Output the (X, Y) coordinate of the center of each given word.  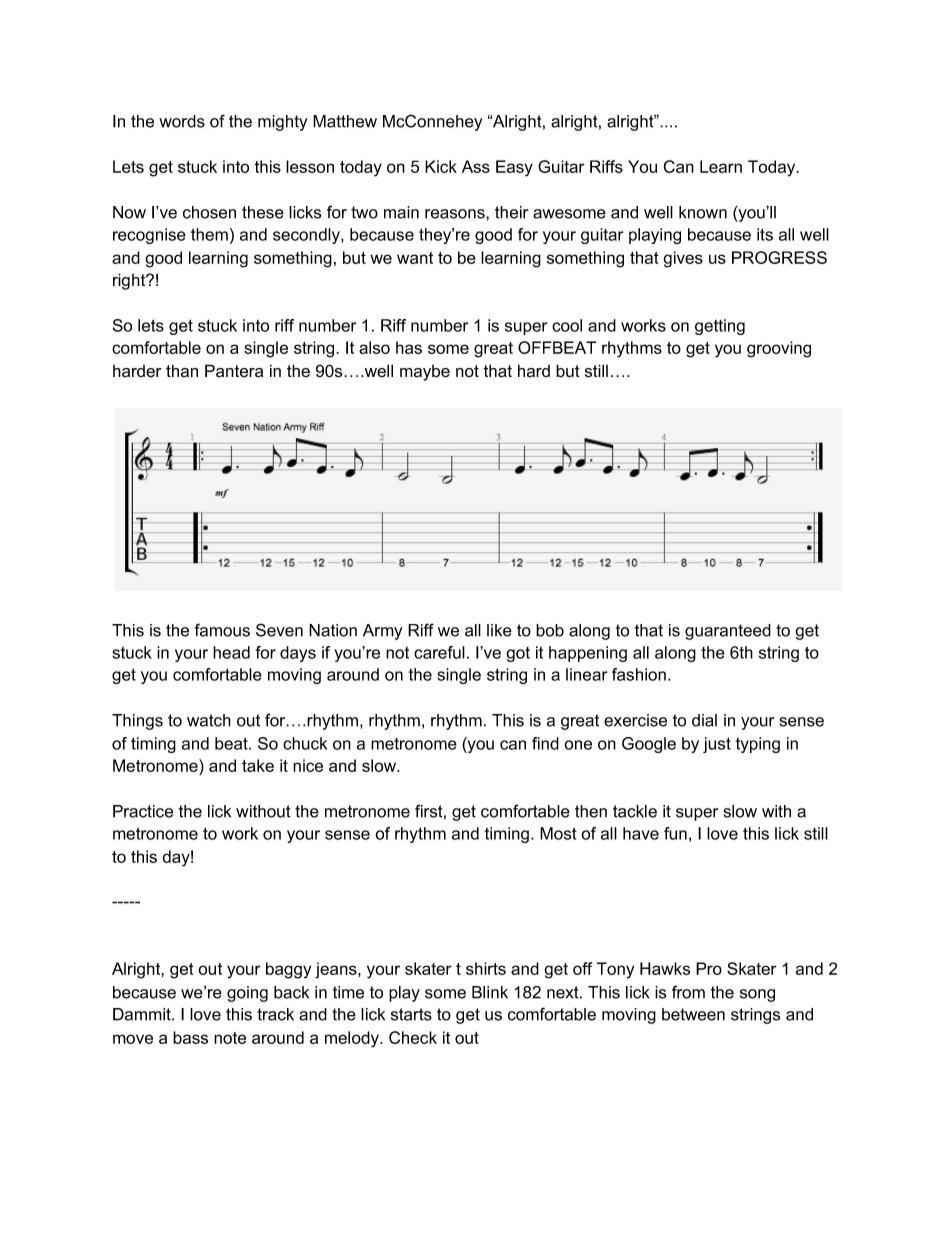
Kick (441, 166)
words (182, 121)
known (703, 212)
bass (190, 1037)
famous (222, 630)
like (499, 630)
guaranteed (728, 632)
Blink (490, 992)
